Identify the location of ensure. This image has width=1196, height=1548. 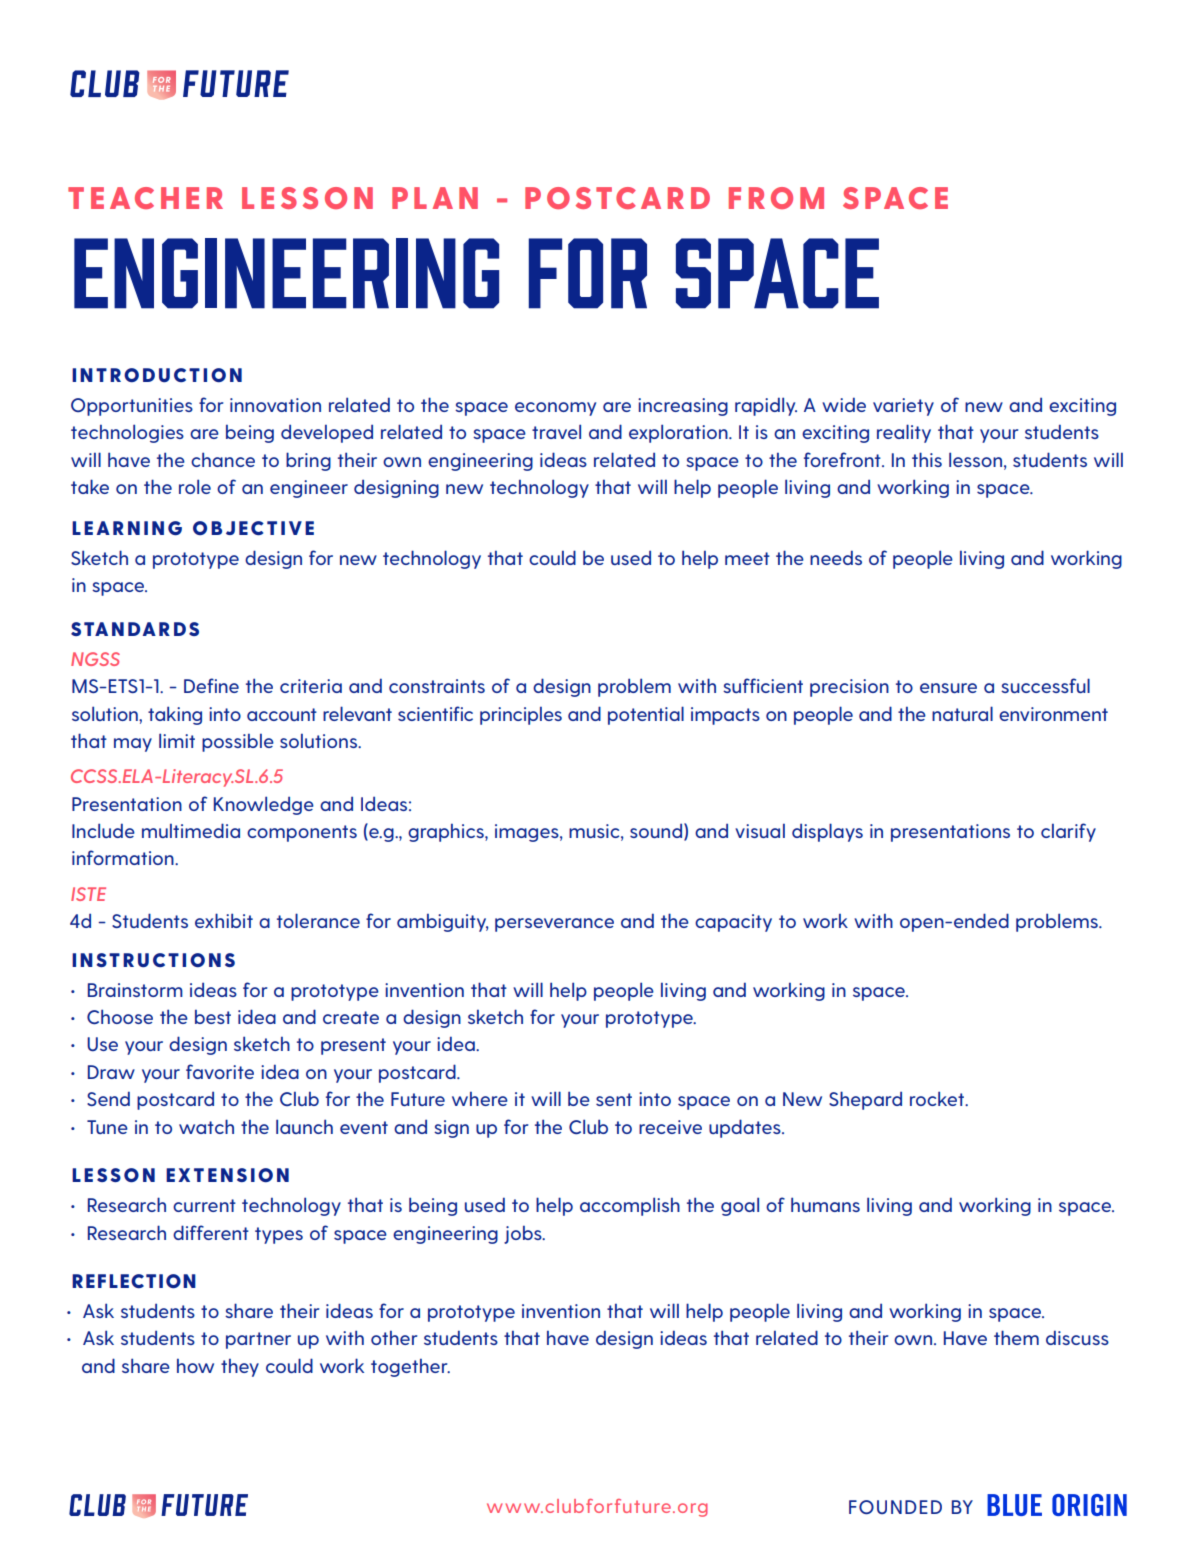
(948, 688).
